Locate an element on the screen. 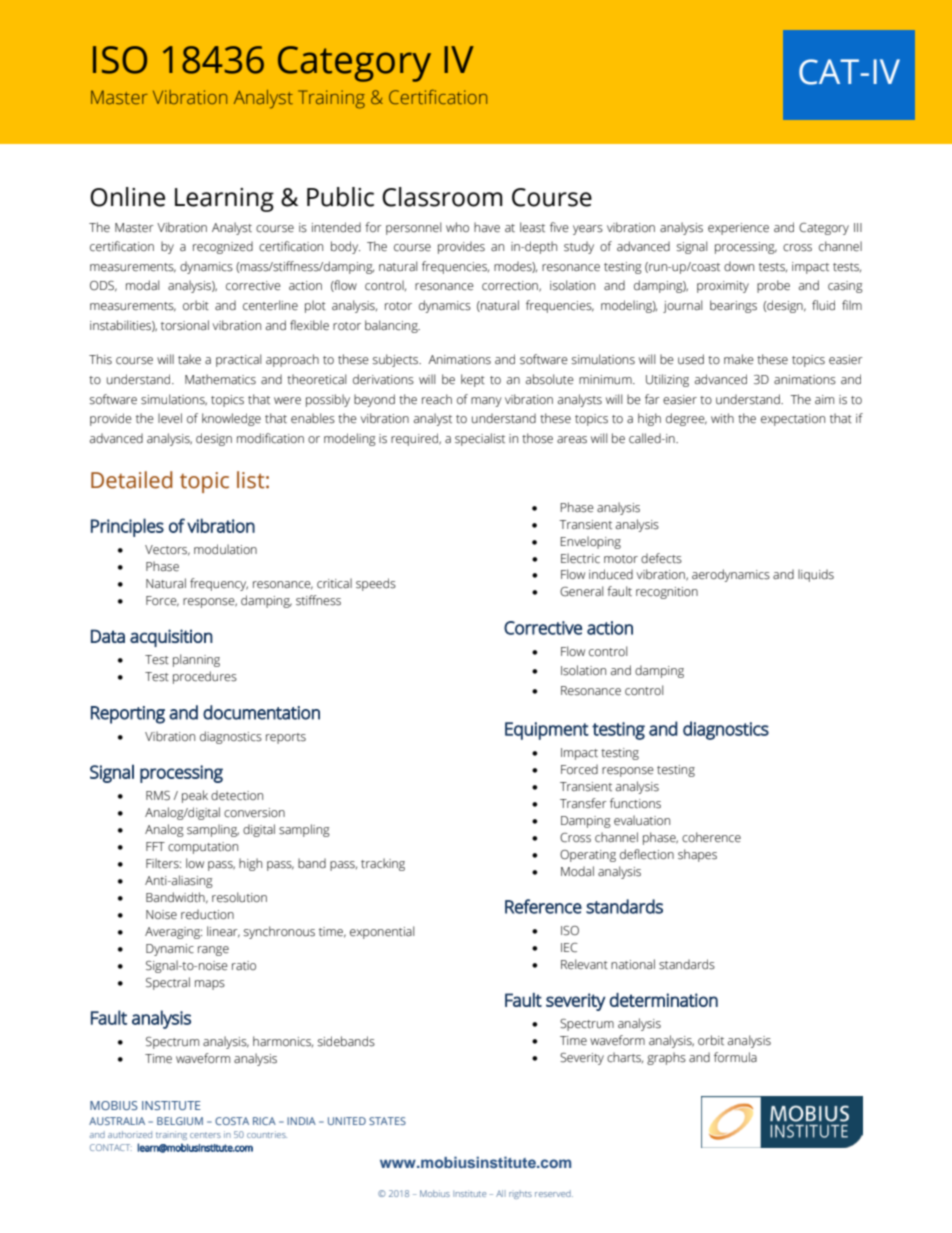  experience is located at coordinates (738, 229).
